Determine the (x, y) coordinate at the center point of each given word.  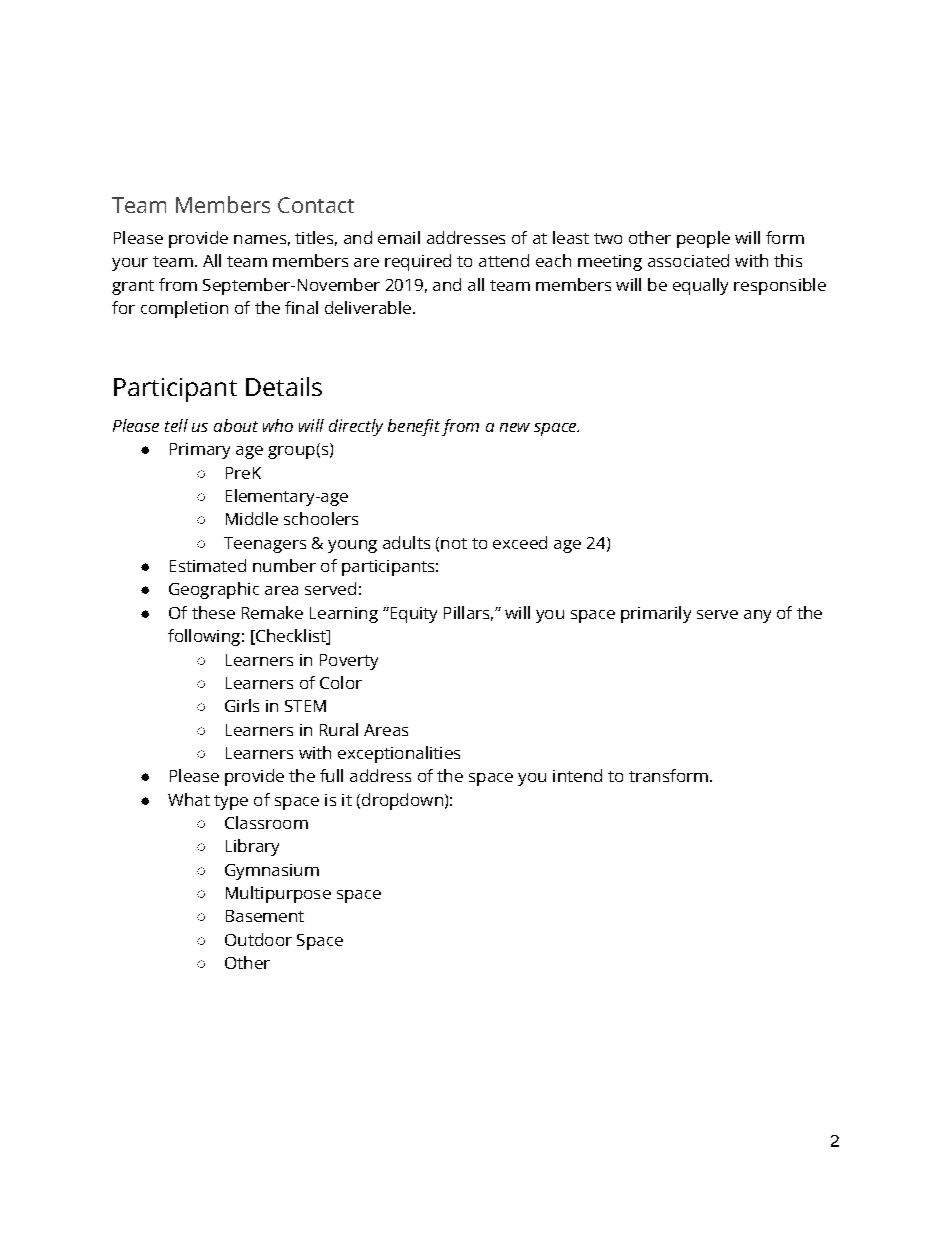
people (703, 239)
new (515, 427)
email (399, 237)
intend (577, 775)
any (757, 616)
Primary (200, 451)
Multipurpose (278, 894)
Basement (265, 916)
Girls (242, 705)
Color (341, 682)
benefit (414, 427)
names (260, 239)
